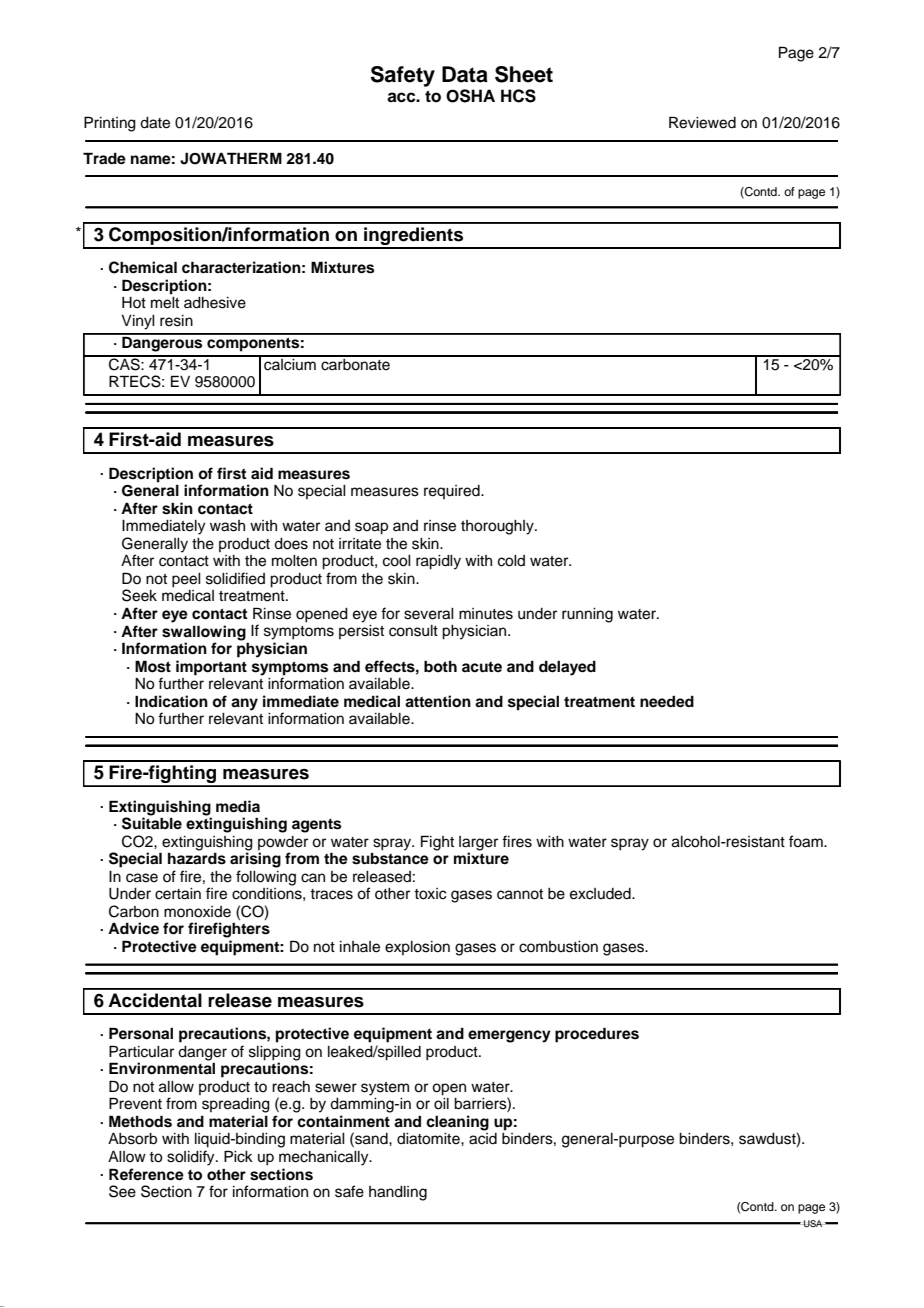 The width and height of the image is (924, 1308). I want to click on solidify, so click(192, 1158).
